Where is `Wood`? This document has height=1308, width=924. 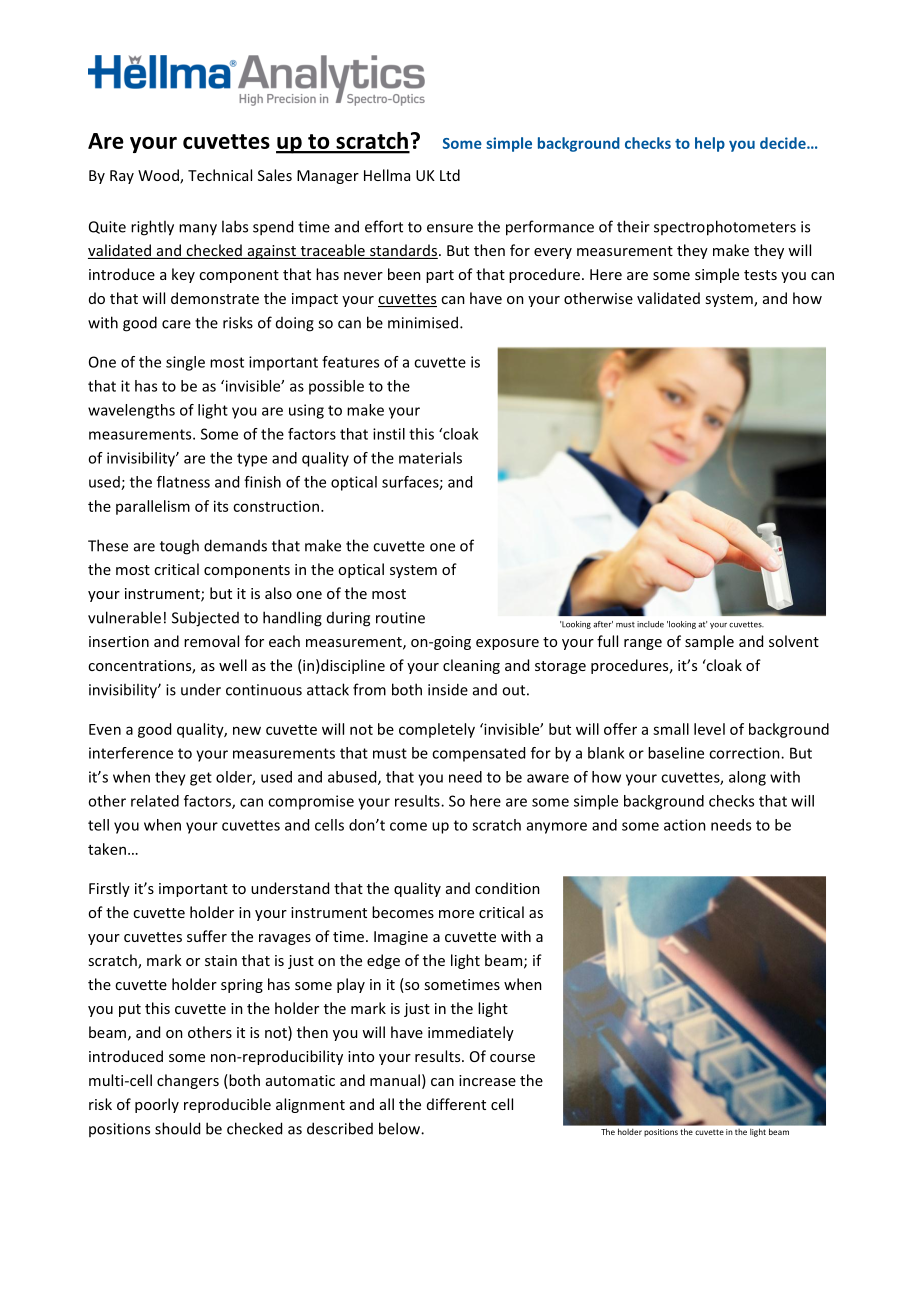
Wood is located at coordinates (159, 176).
